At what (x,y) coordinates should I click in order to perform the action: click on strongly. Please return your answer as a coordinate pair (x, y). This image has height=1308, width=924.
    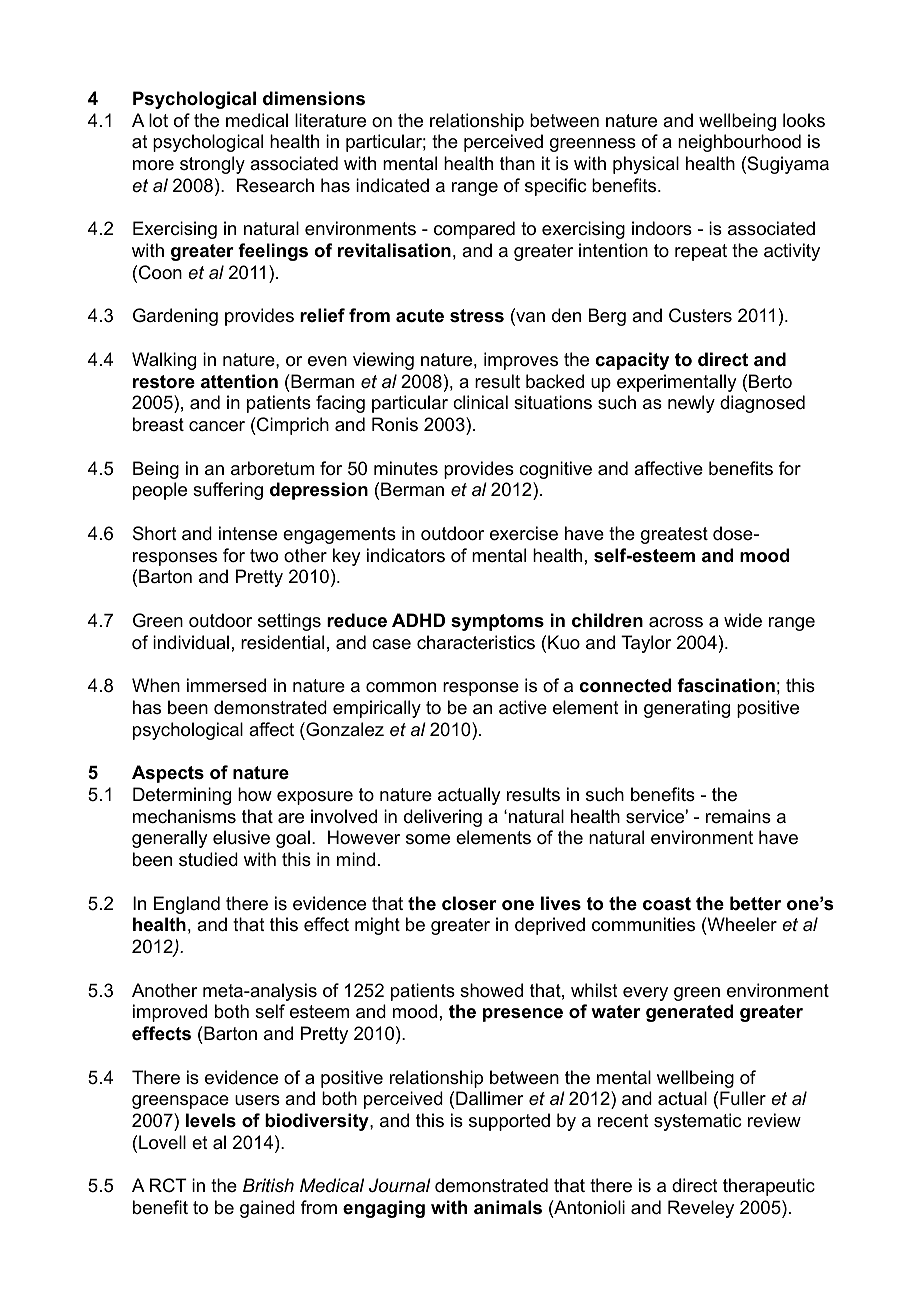
    Looking at the image, I should click on (212, 165).
